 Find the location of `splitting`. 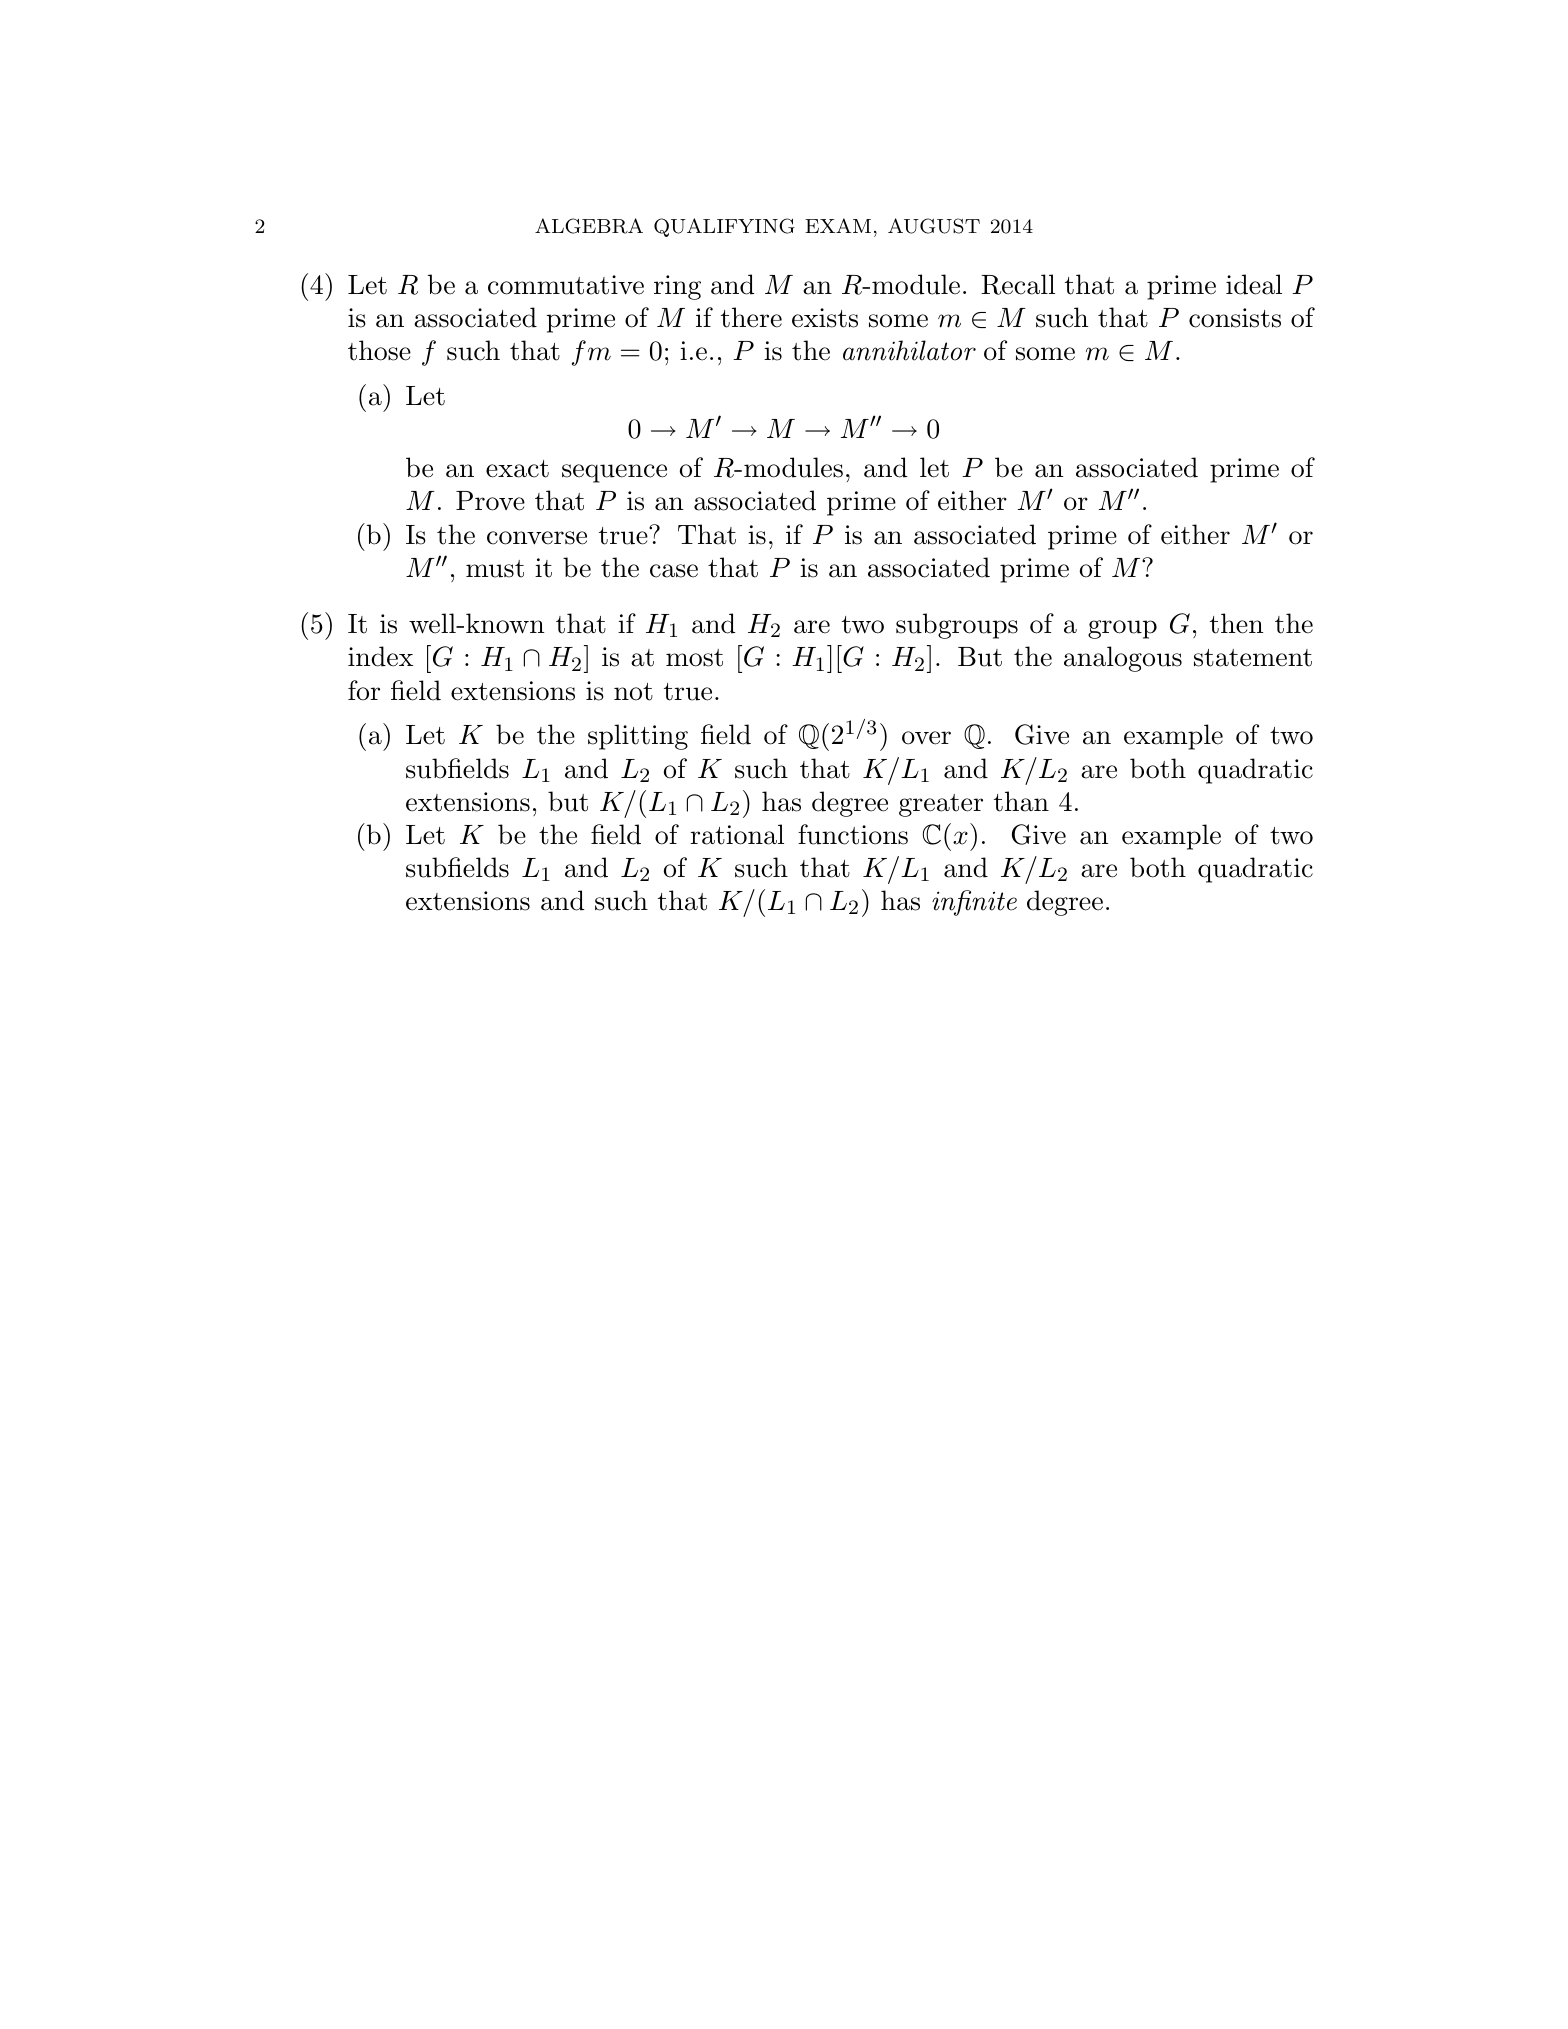

splitting is located at coordinates (638, 737).
